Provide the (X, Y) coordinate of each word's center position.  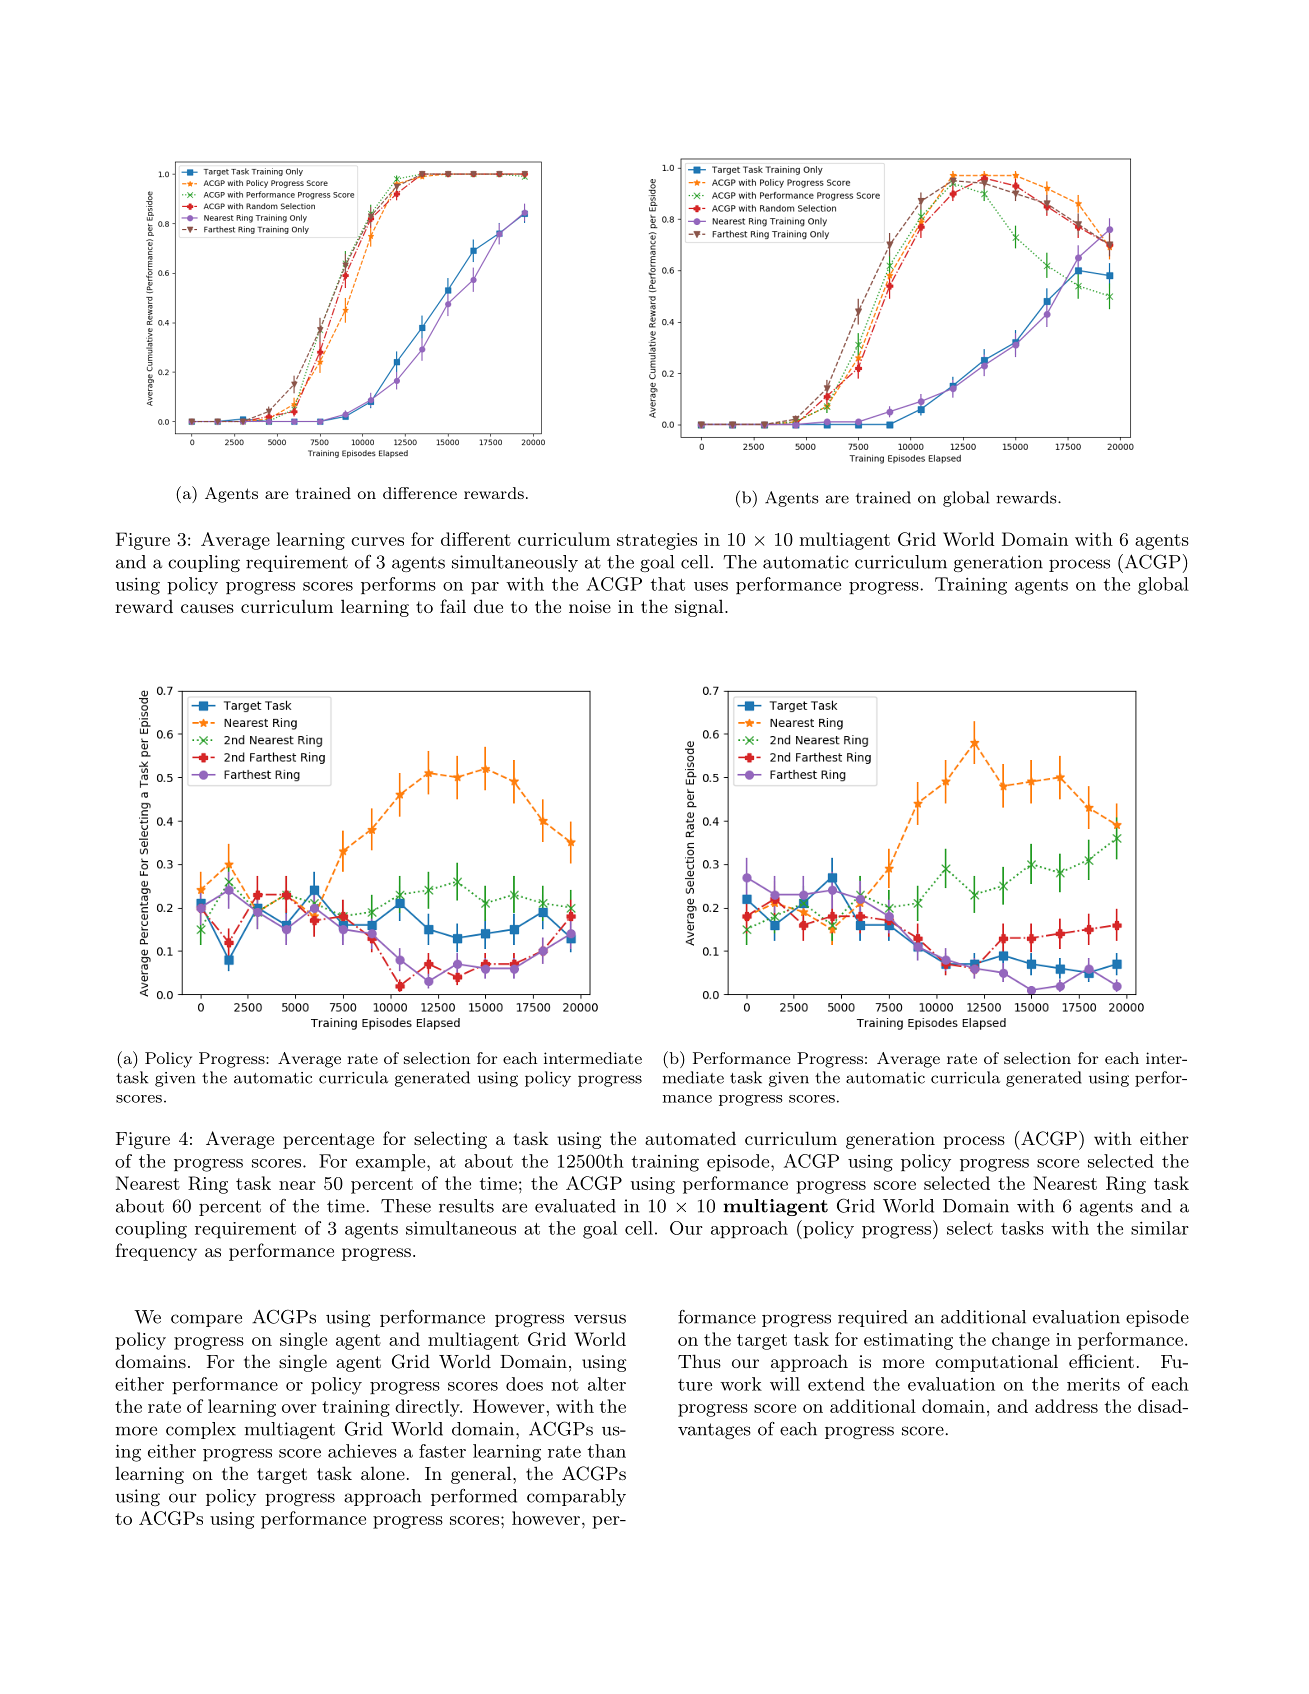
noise (590, 606)
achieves (362, 1451)
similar (1160, 1228)
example (390, 1162)
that (667, 584)
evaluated (575, 1206)
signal (699, 608)
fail (453, 606)
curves (377, 541)
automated (690, 1138)
